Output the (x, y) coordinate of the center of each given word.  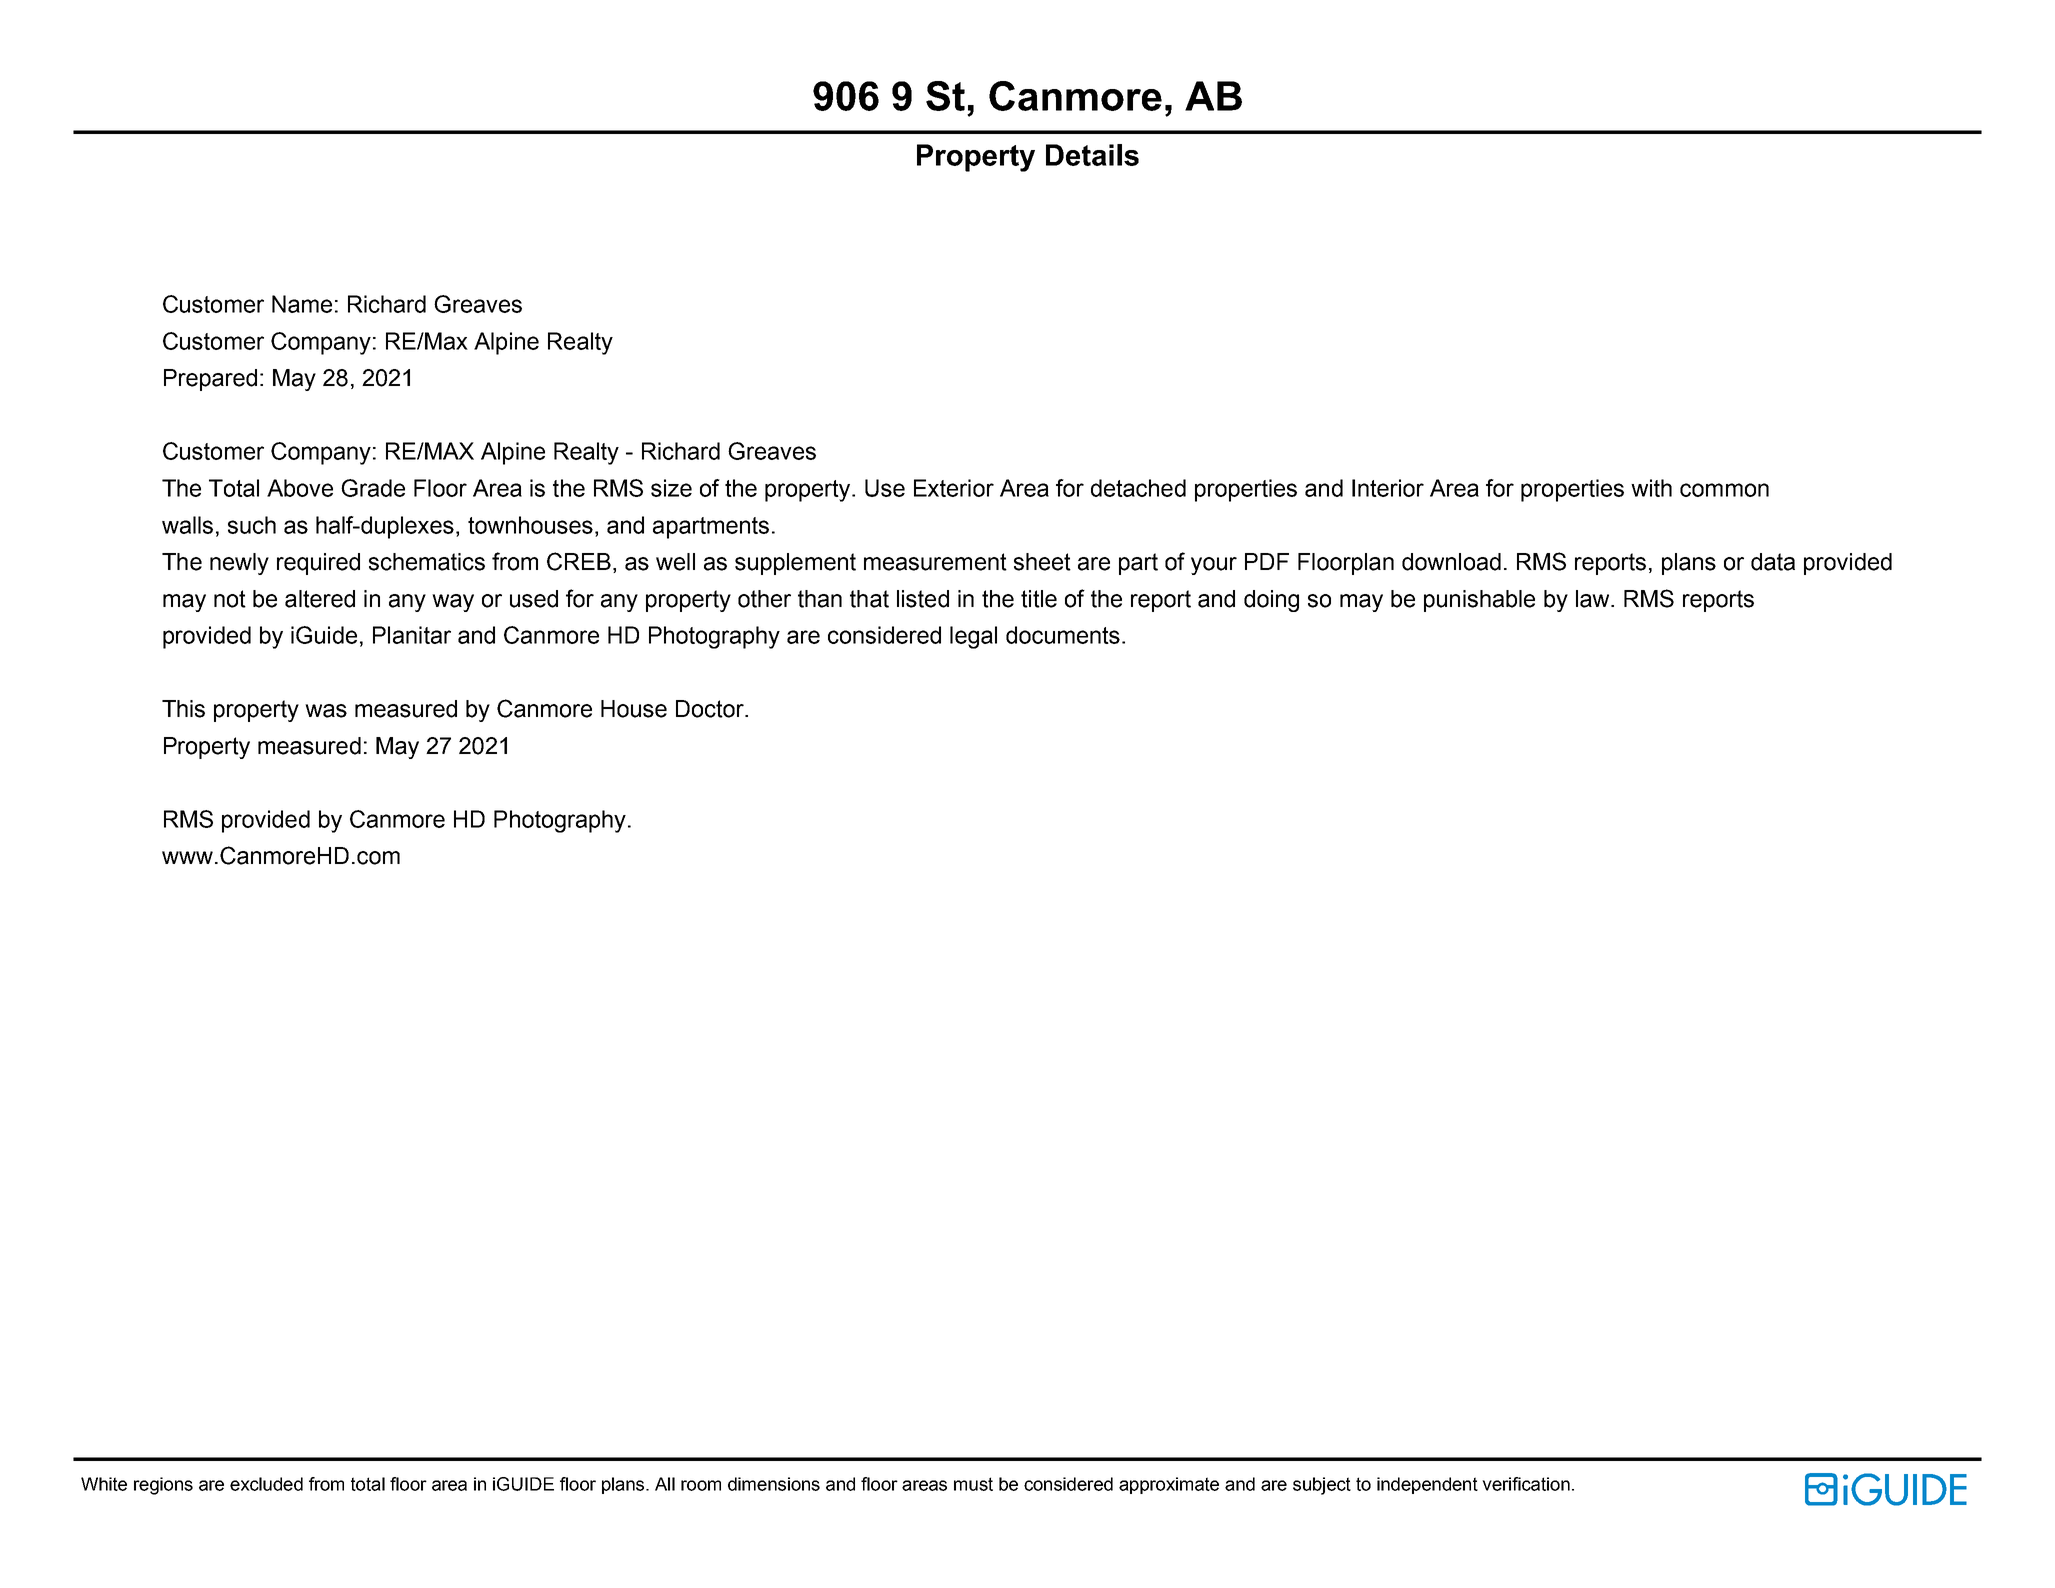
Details (1092, 155)
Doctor (711, 709)
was (326, 711)
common (1724, 490)
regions (163, 1486)
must (973, 1484)
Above (300, 488)
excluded (266, 1484)
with (1651, 488)
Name (302, 304)
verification (1526, 1484)
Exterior (954, 488)
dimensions (774, 1484)
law (1594, 599)
